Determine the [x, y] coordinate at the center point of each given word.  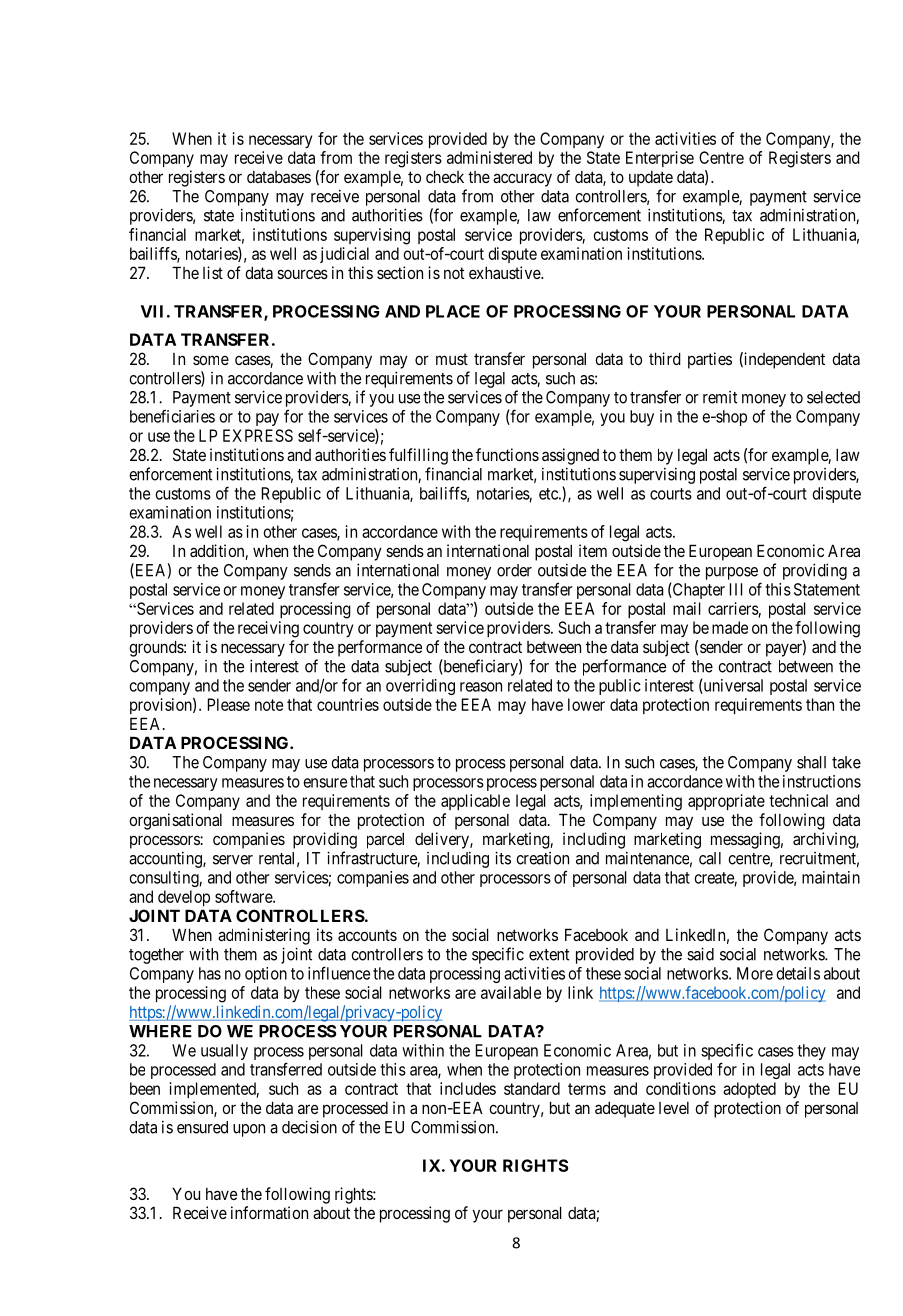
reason [481, 687]
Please [229, 704]
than [820, 704]
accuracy [522, 180]
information [269, 1212]
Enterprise [660, 159]
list [213, 272]
